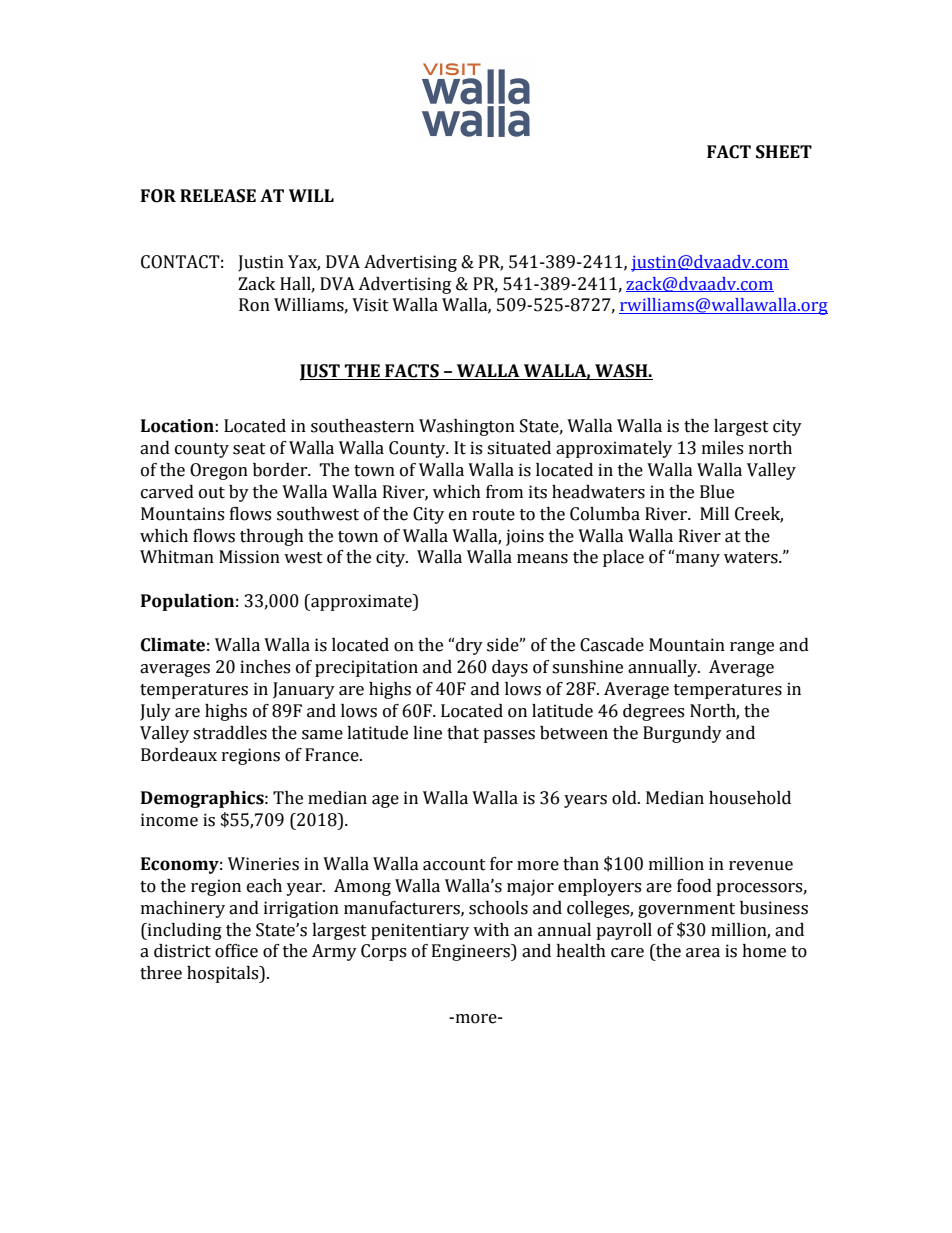 Image resolution: width=952 pixels, height=1233 pixels. Describe the element at coordinates (653, 712) in the screenshot. I see `degrees` at that location.
